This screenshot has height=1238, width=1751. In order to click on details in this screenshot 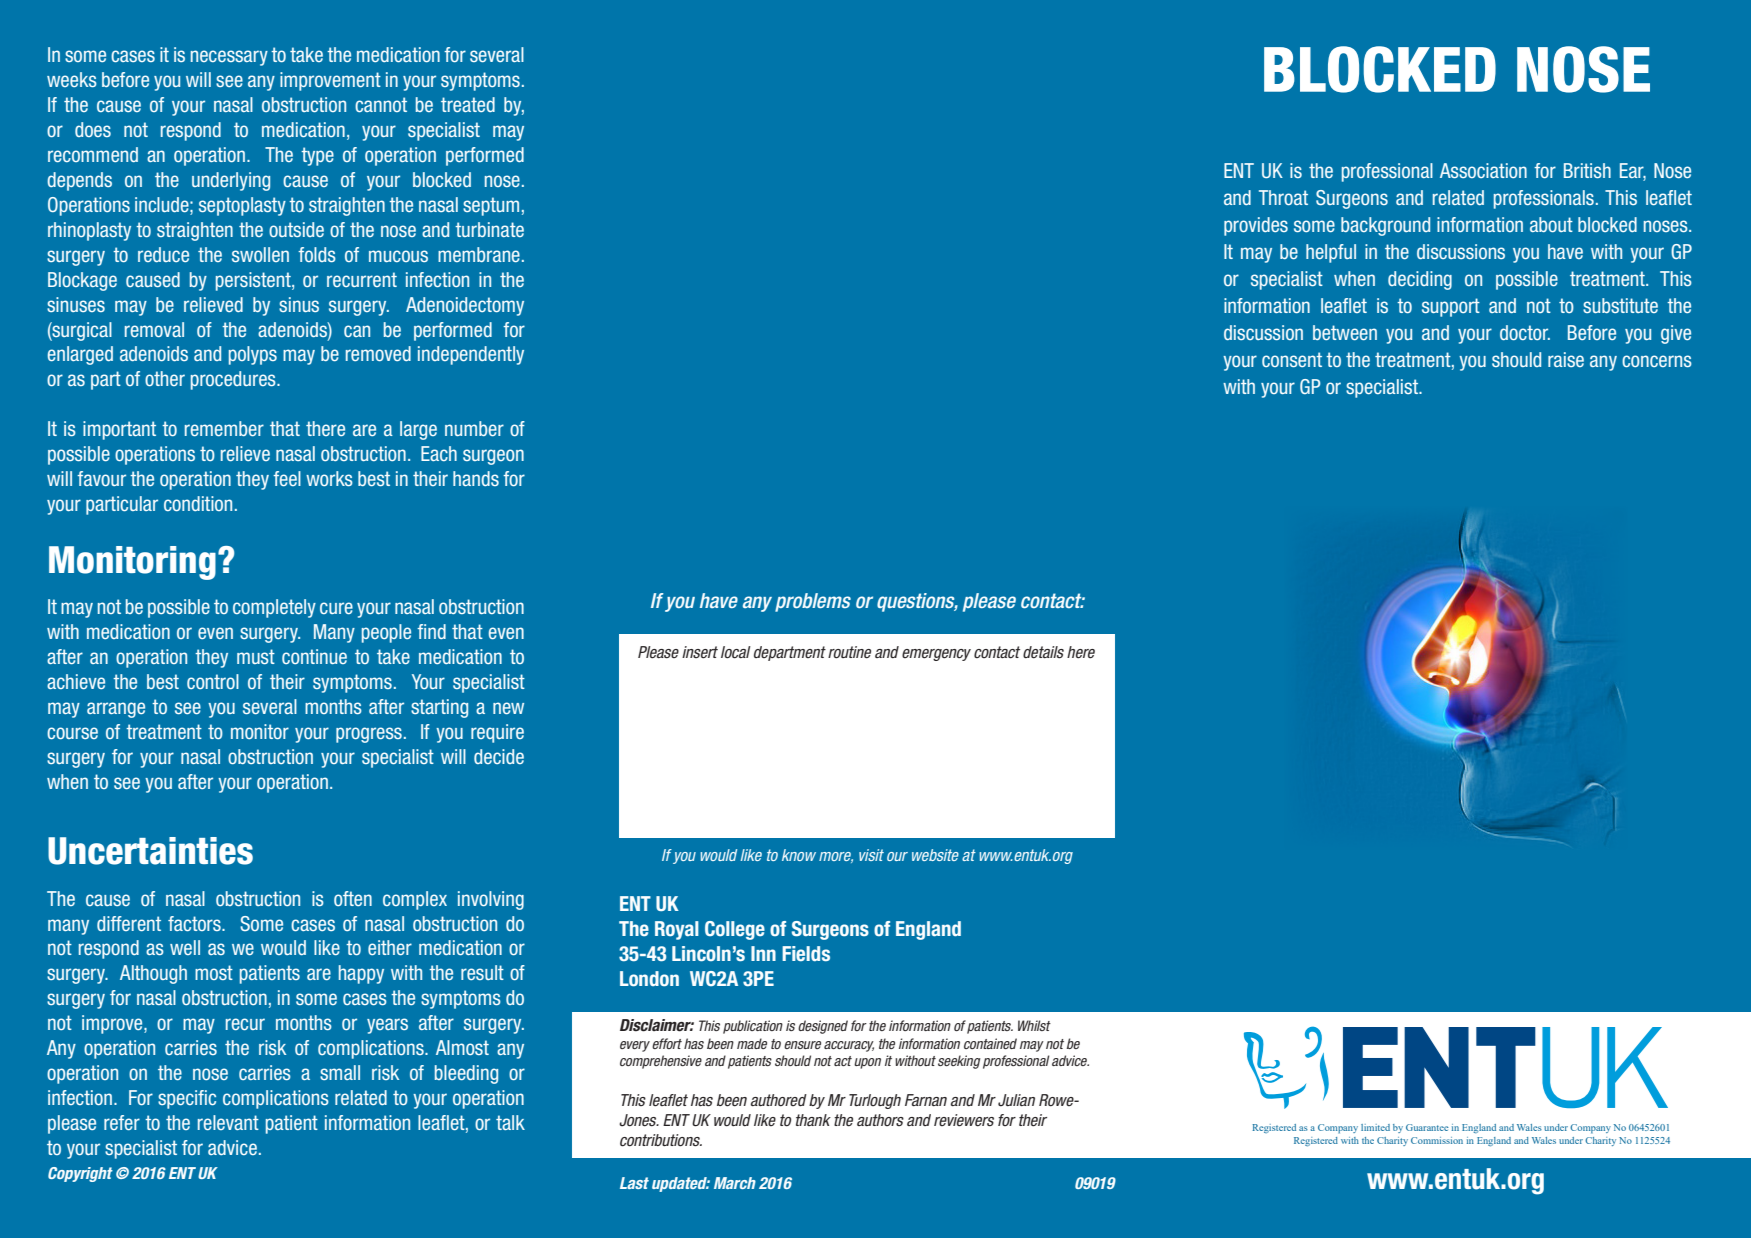, I will do `click(1043, 652)`.
